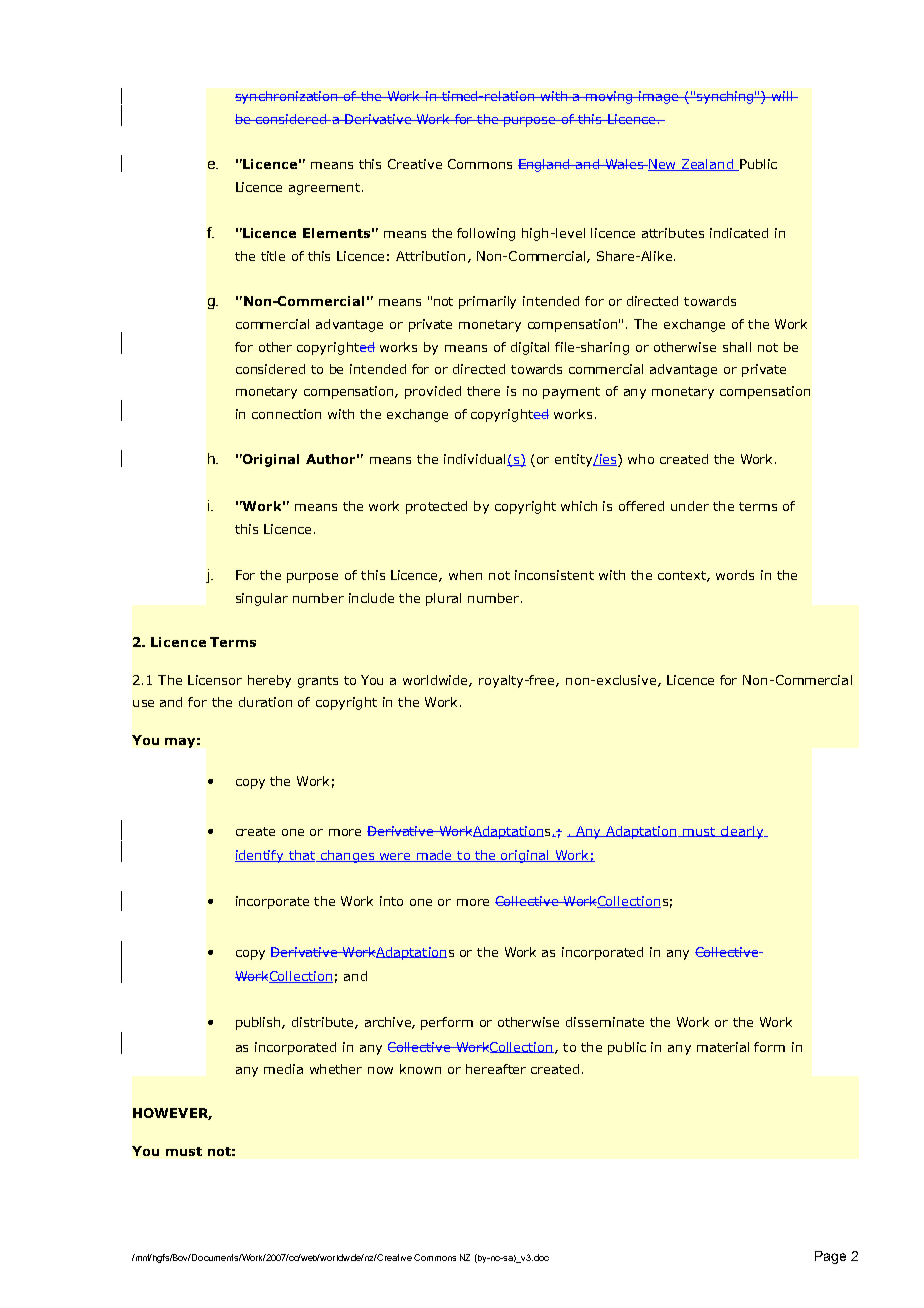  What do you see at coordinates (545, 165) in the page?
I see `England` at bounding box center [545, 165].
